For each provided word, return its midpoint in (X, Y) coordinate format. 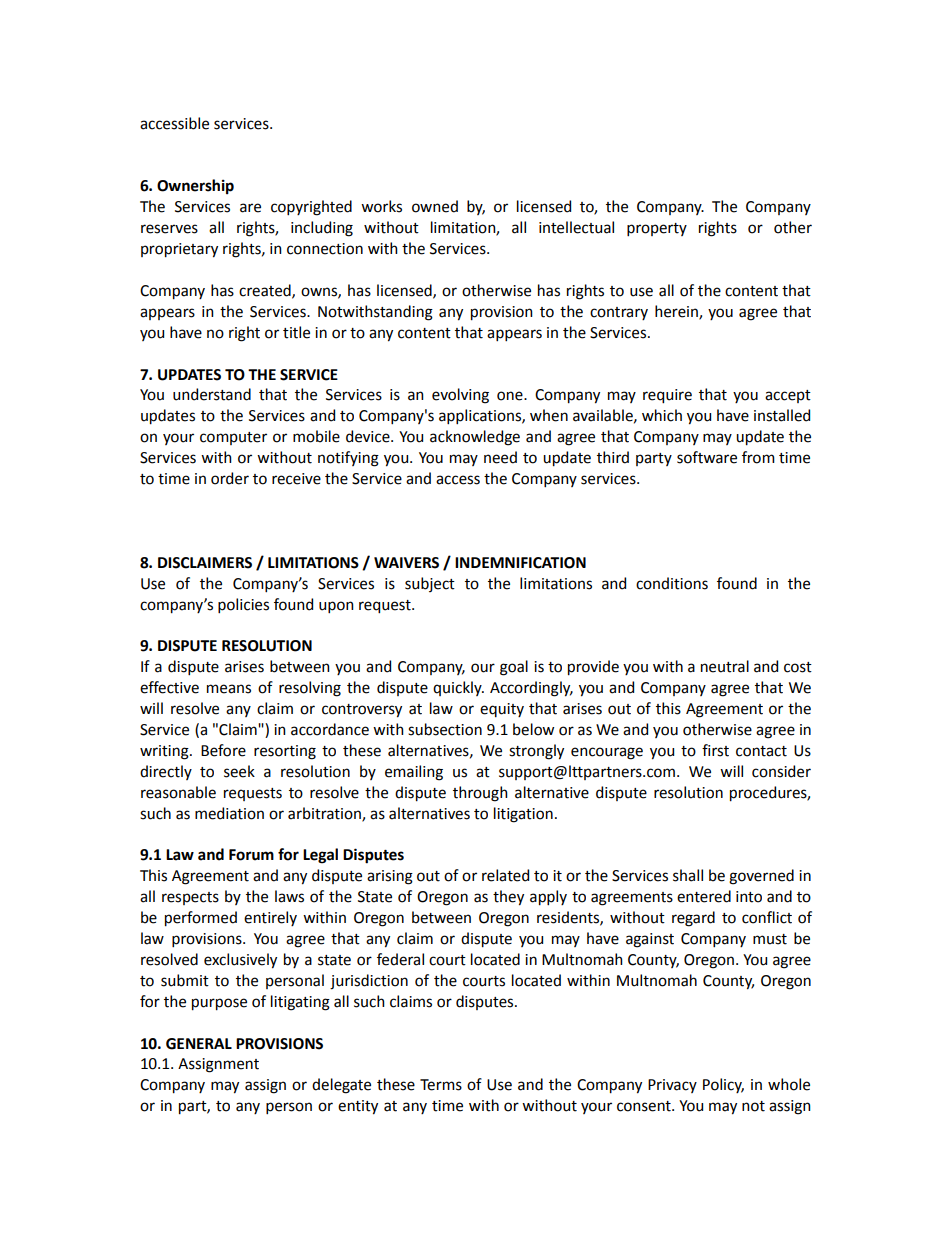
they (508, 898)
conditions (672, 583)
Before (223, 750)
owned (435, 206)
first (715, 750)
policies (243, 605)
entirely (270, 918)
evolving (460, 396)
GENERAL (199, 1044)
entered (704, 896)
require (667, 396)
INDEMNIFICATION (520, 563)
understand (212, 394)
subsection (445, 729)
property (657, 229)
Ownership (195, 187)
